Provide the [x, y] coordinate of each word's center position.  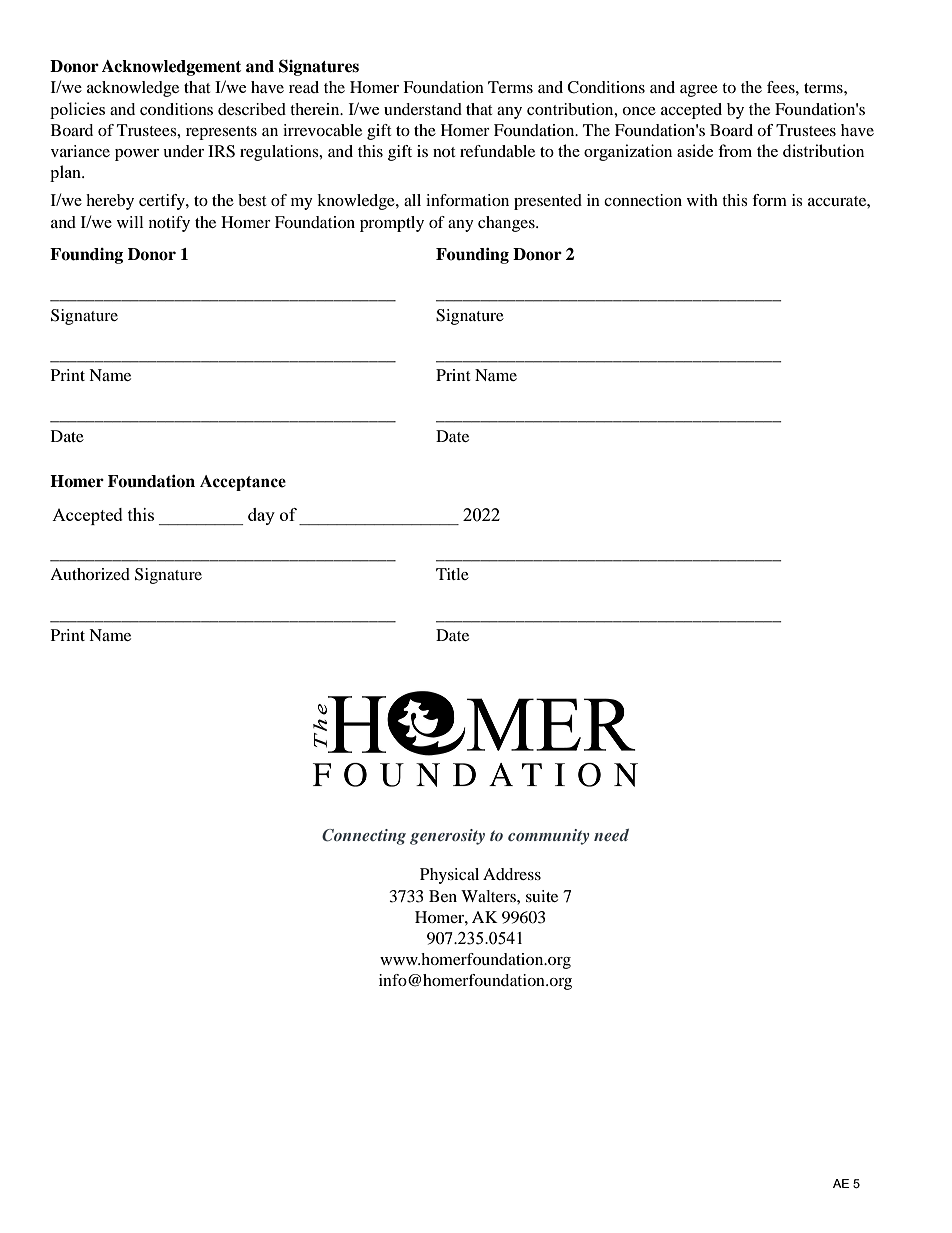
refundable [497, 151]
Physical [449, 876]
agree [699, 91]
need [611, 835]
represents [221, 133]
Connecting [364, 837]
